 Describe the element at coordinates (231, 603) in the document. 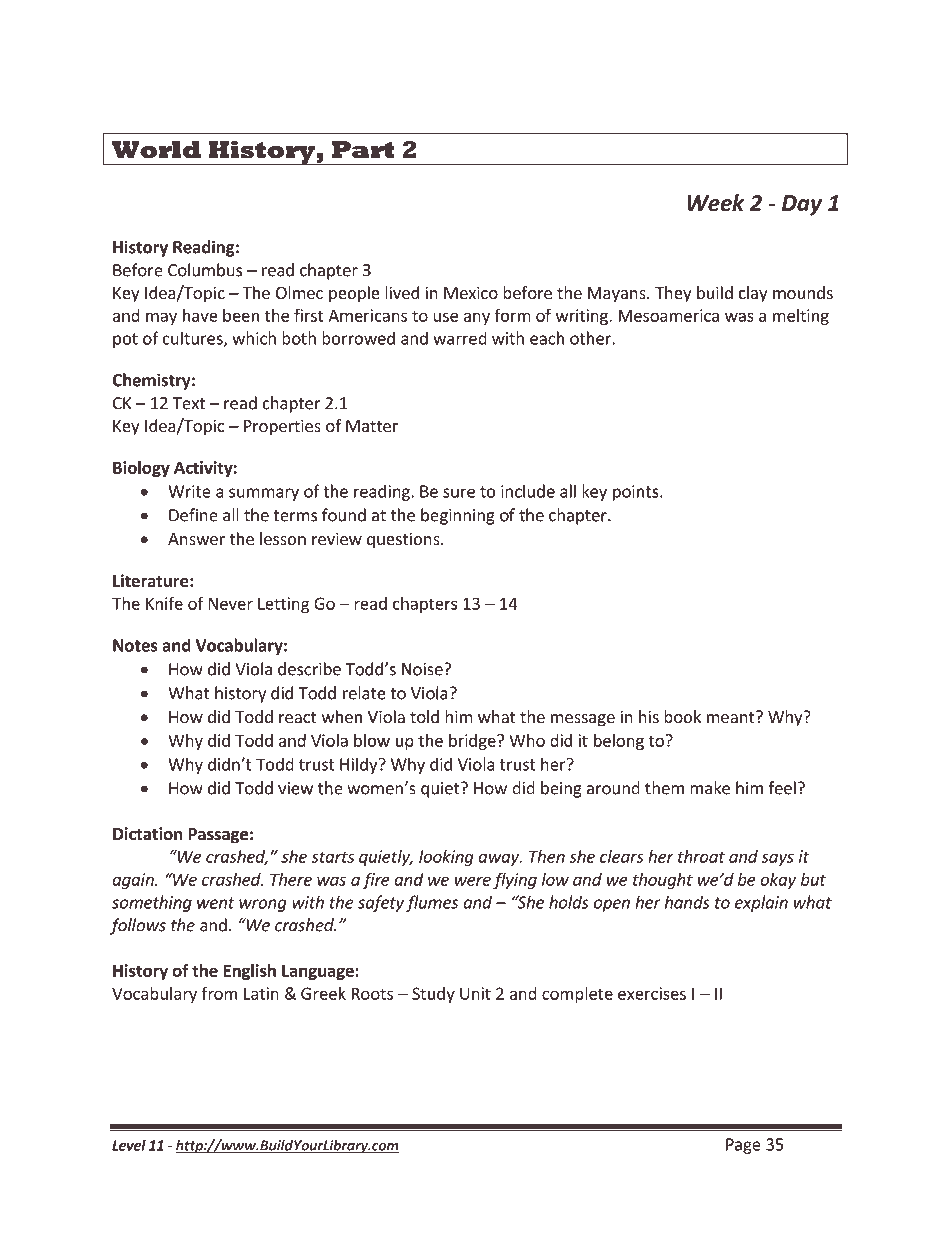

I see `Never` at that location.
